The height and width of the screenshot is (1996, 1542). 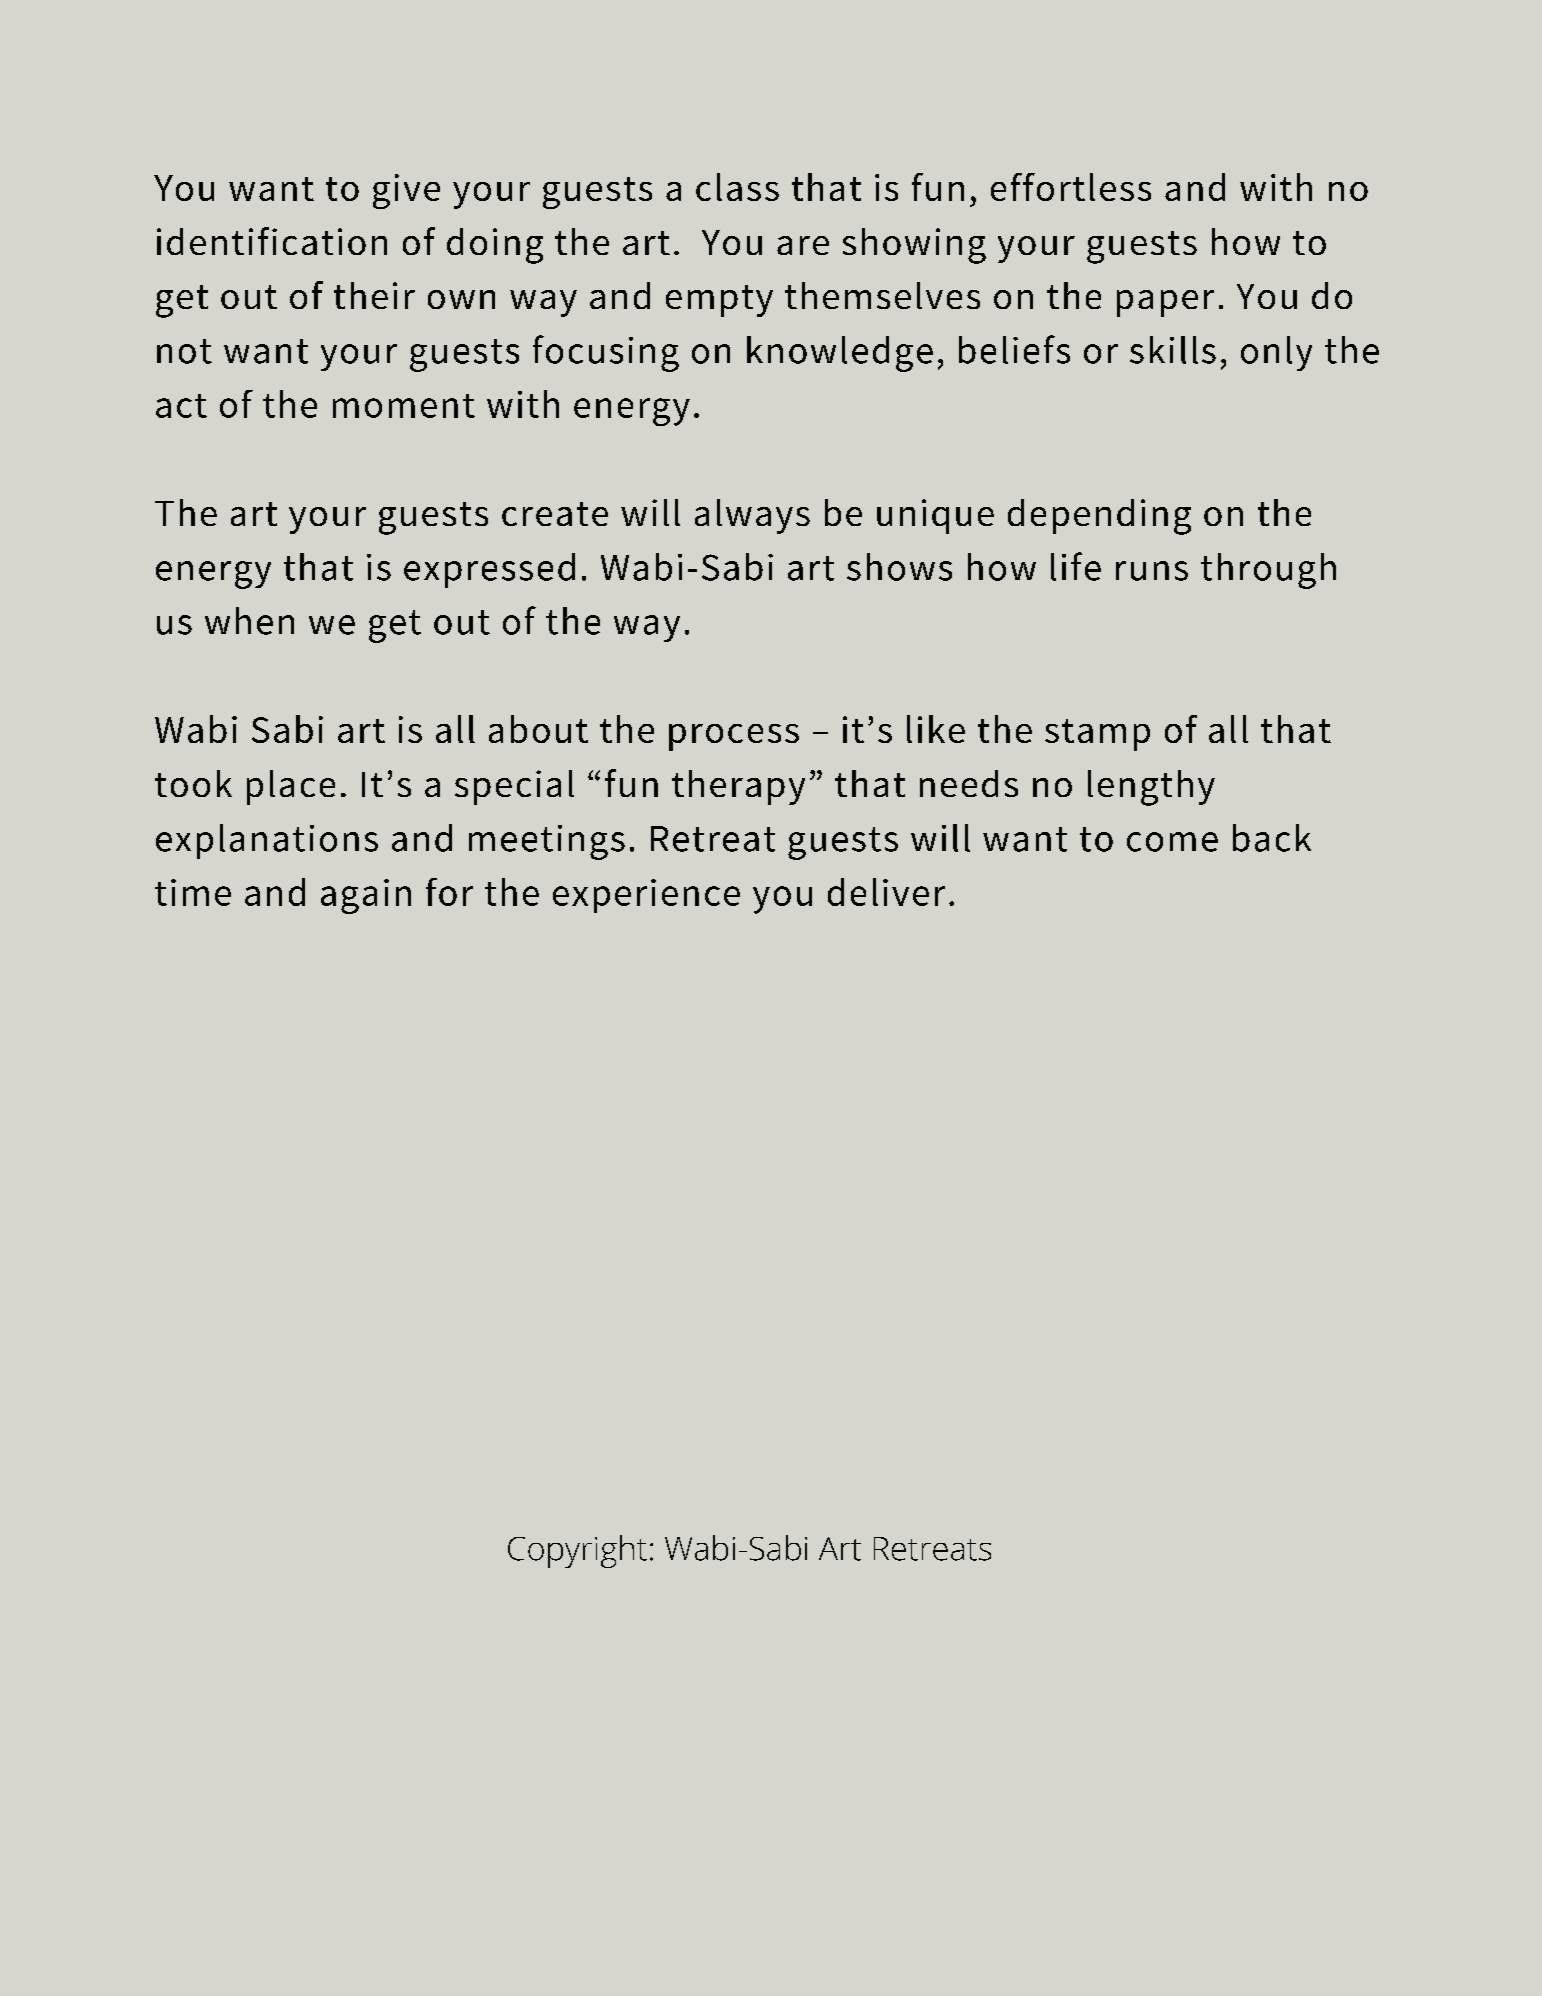 I want to click on experience, so click(x=646, y=896).
